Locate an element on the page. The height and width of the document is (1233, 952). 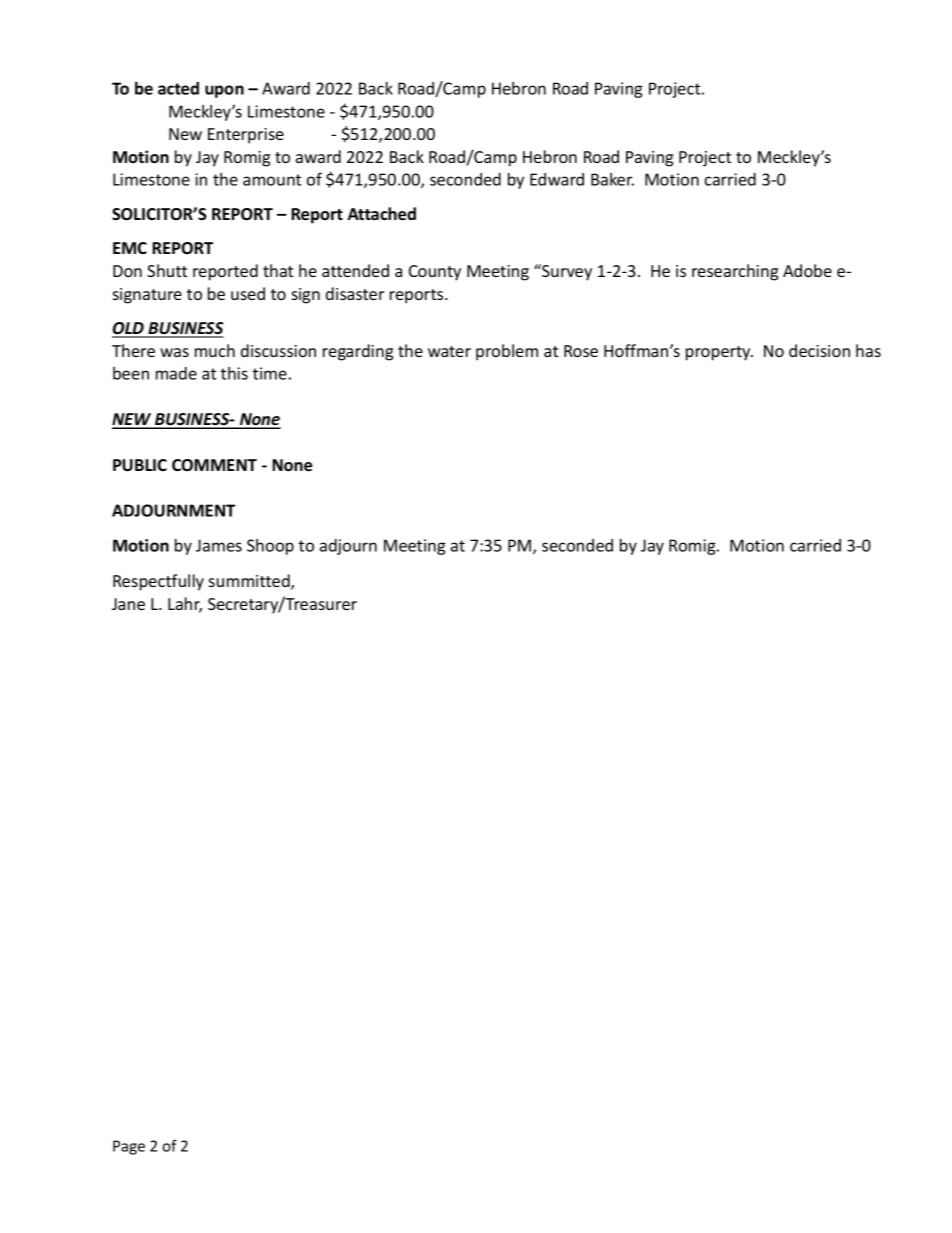
decision is located at coordinates (819, 350).
